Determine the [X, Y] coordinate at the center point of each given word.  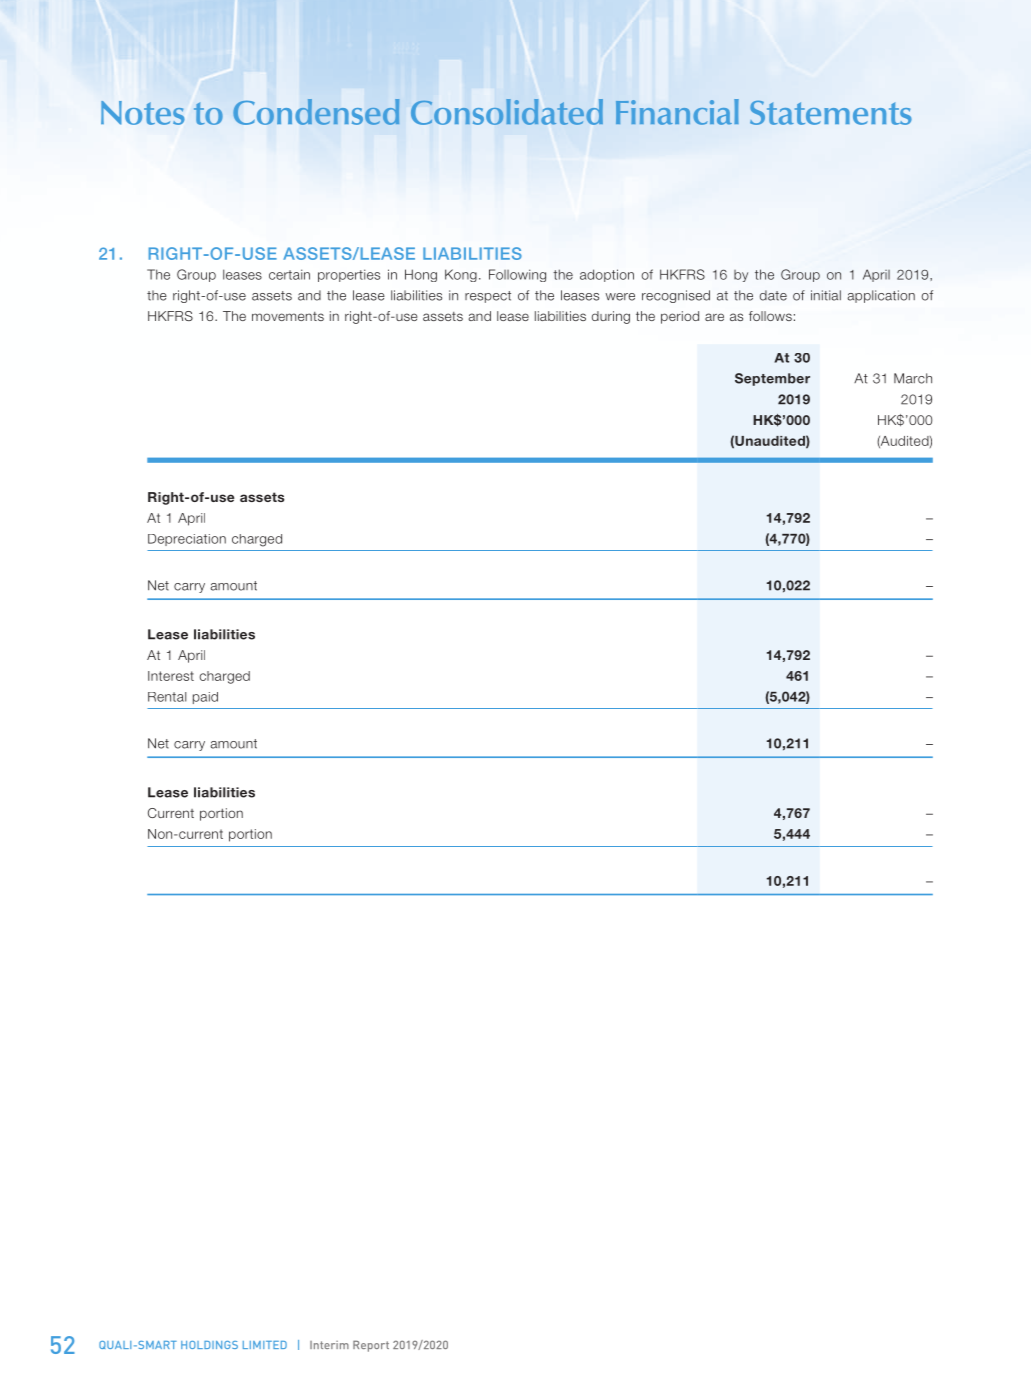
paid [205, 698]
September [772, 379]
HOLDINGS [209, 1345]
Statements [831, 112]
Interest [171, 676]
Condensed [316, 112]
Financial [677, 112]
